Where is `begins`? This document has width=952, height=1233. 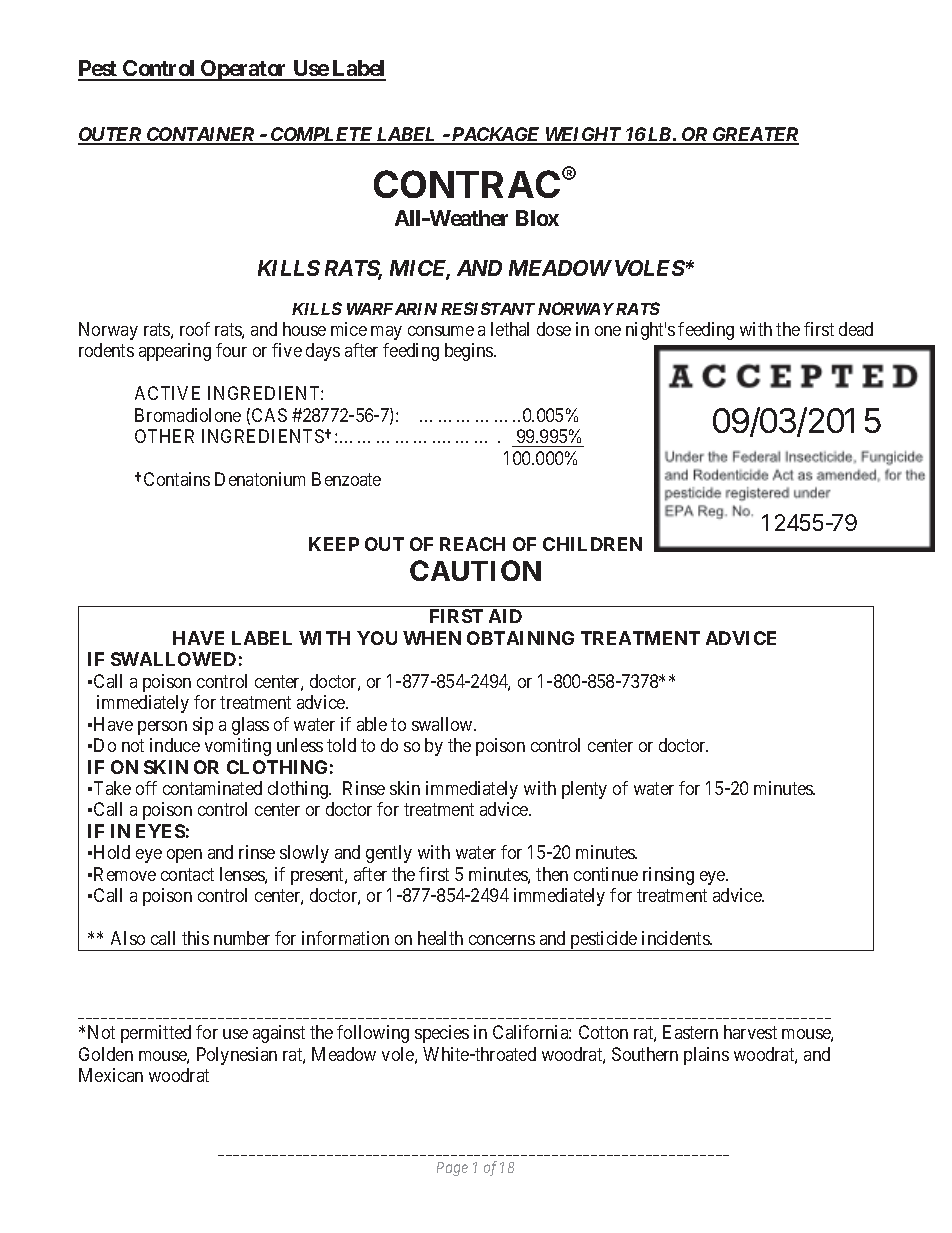
begins is located at coordinates (470, 352).
